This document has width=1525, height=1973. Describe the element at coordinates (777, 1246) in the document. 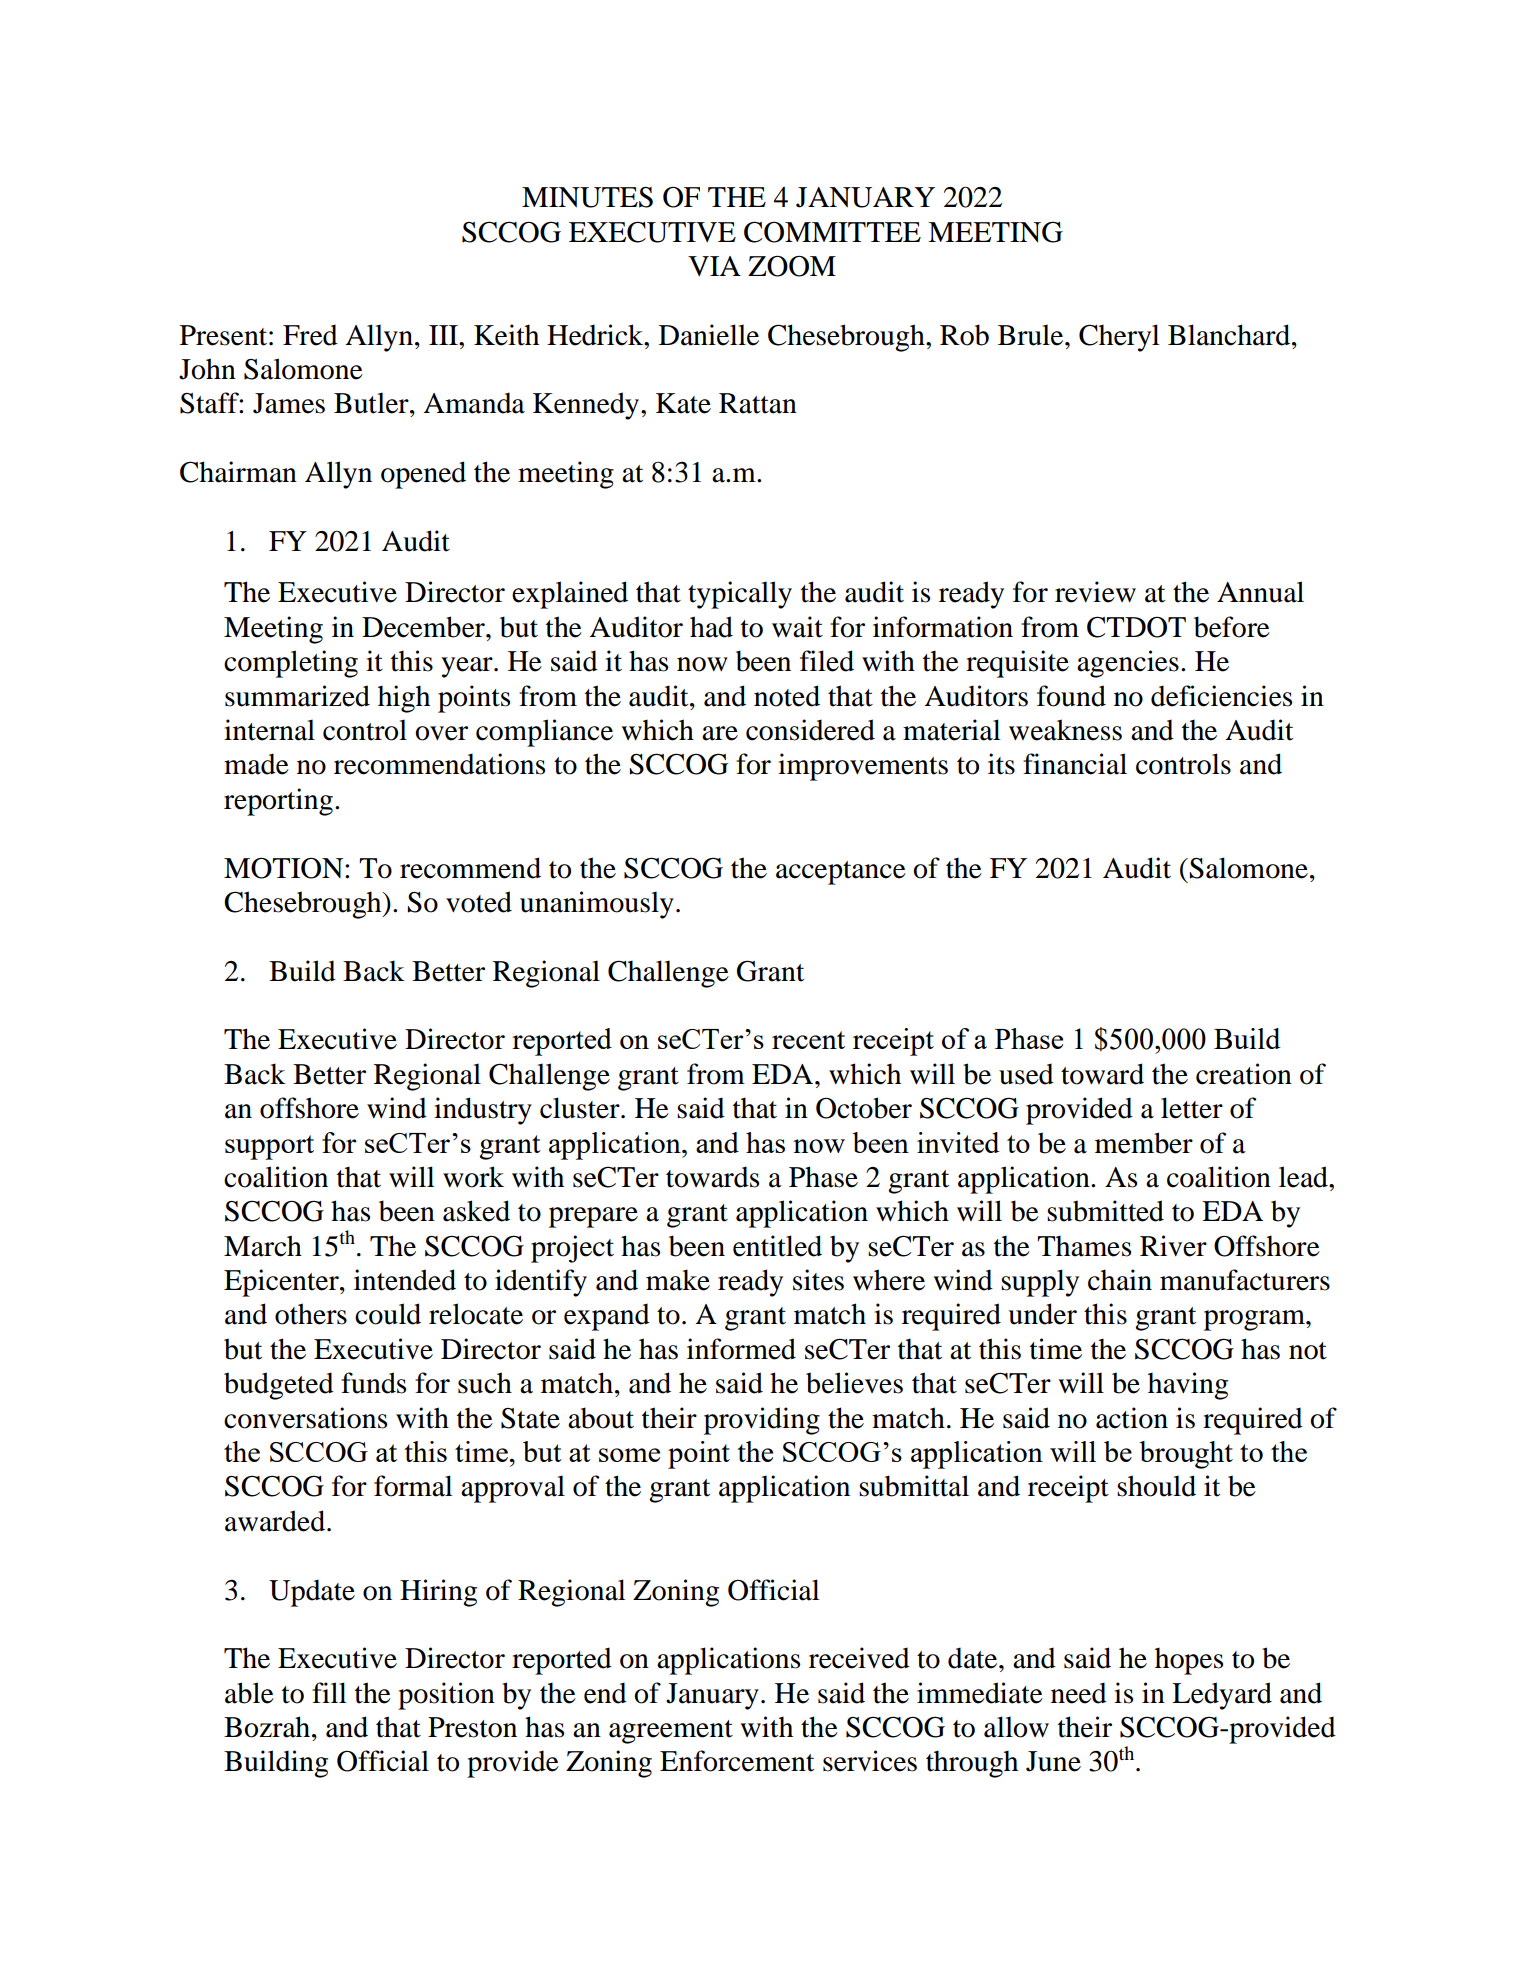

I see `entitled` at that location.
